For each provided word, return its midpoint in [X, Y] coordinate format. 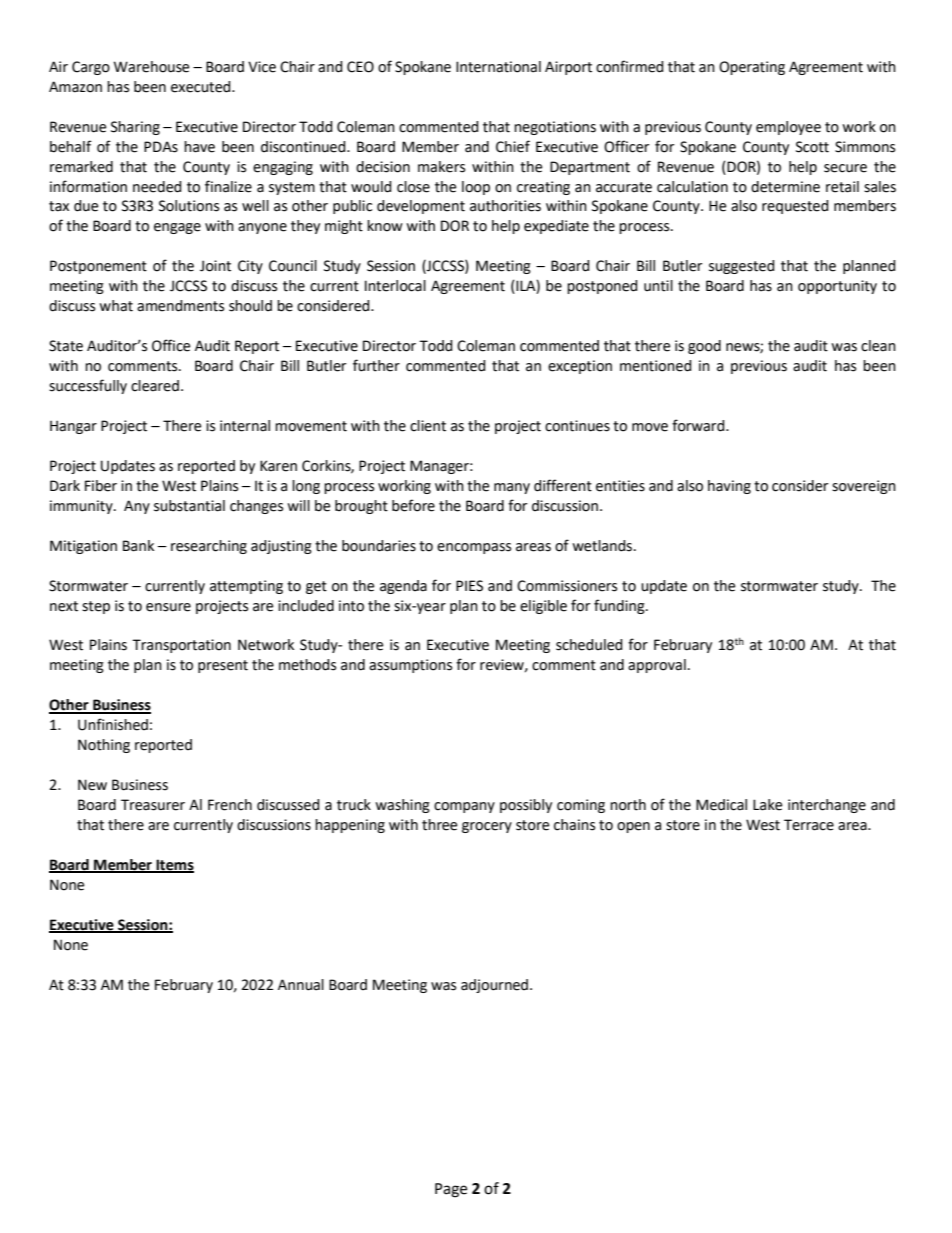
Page [451, 1190]
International [498, 67]
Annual [301, 985]
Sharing [135, 128]
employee [788, 128]
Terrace [809, 825]
